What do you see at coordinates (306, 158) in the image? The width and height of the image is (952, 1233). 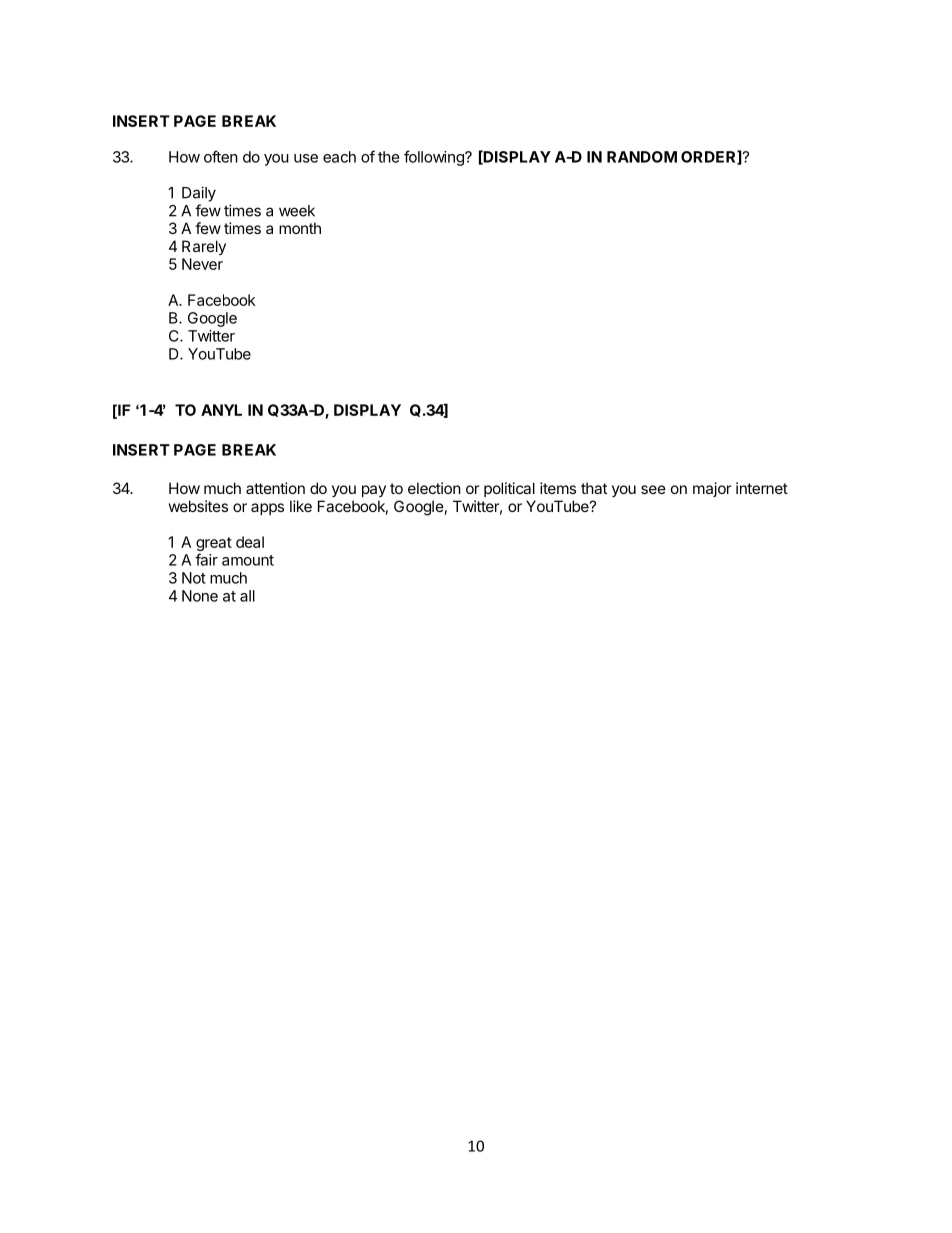 I see `use` at bounding box center [306, 158].
